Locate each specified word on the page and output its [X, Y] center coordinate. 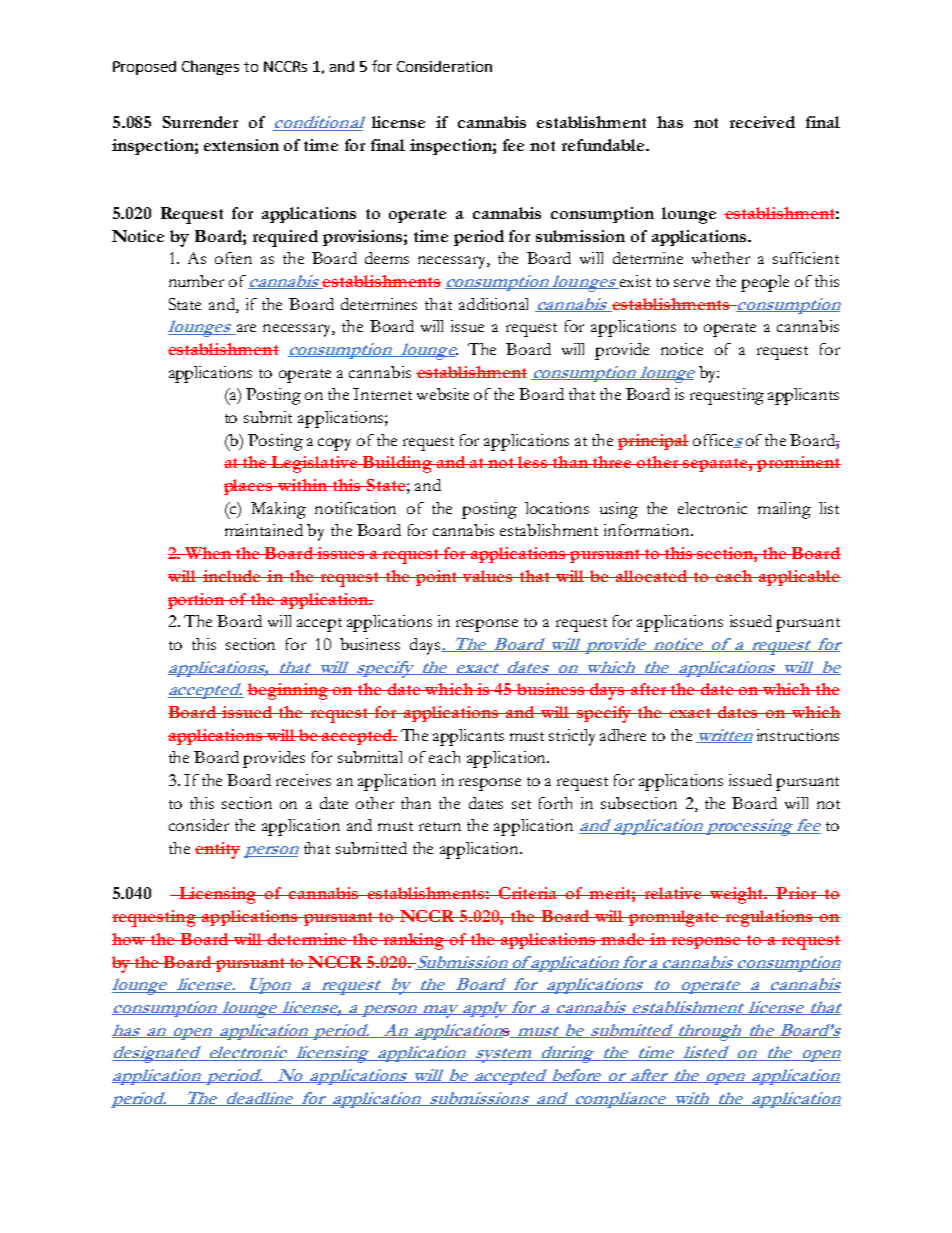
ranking [413, 941]
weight [737, 895]
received [762, 122]
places [249, 487]
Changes [210, 67]
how [130, 939]
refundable [604, 145]
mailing [784, 510]
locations [557, 508]
